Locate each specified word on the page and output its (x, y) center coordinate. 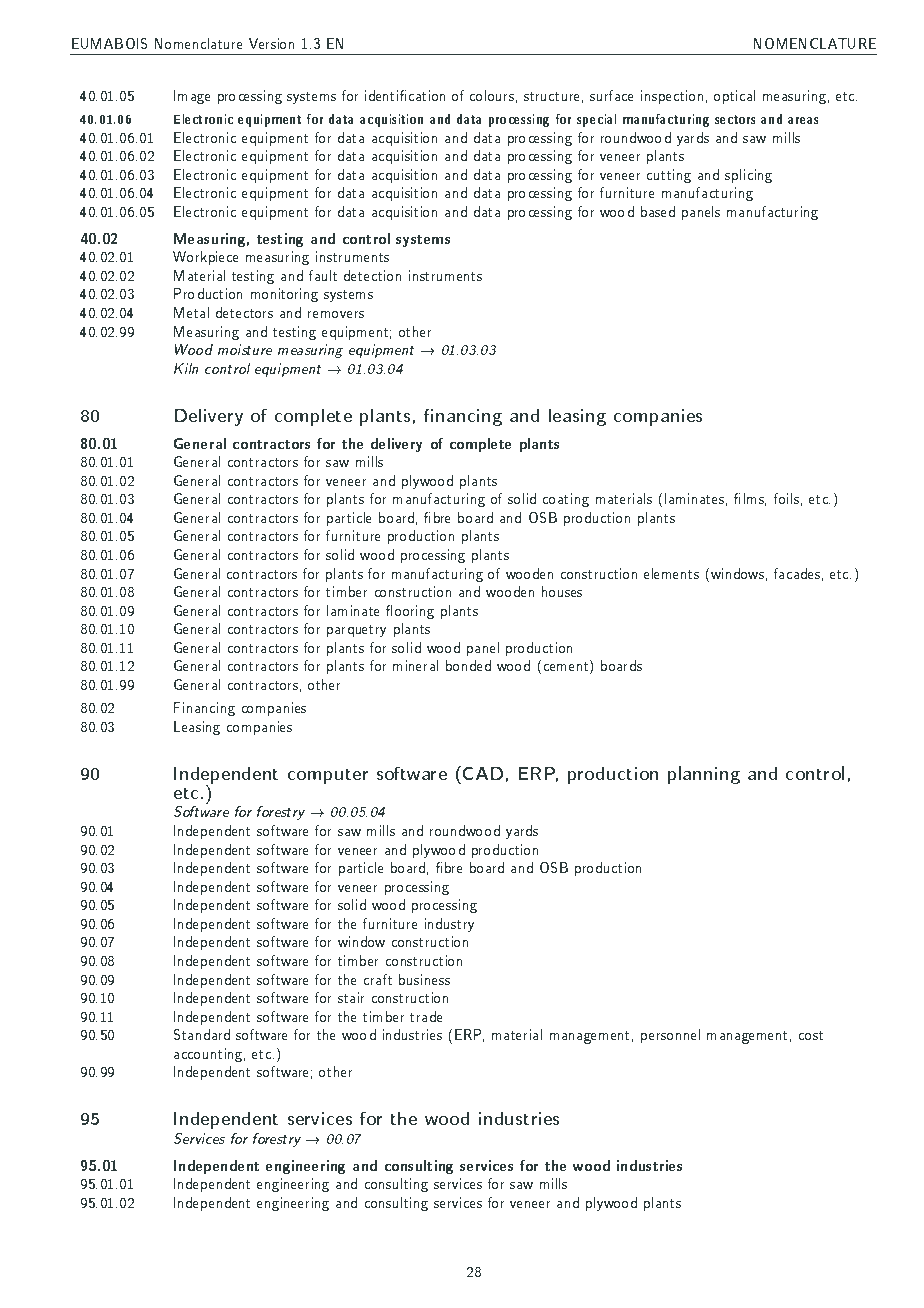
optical (734, 97)
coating (566, 500)
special (596, 120)
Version (271, 43)
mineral (415, 665)
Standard (202, 1034)
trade (426, 1016)
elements (671, 573)
